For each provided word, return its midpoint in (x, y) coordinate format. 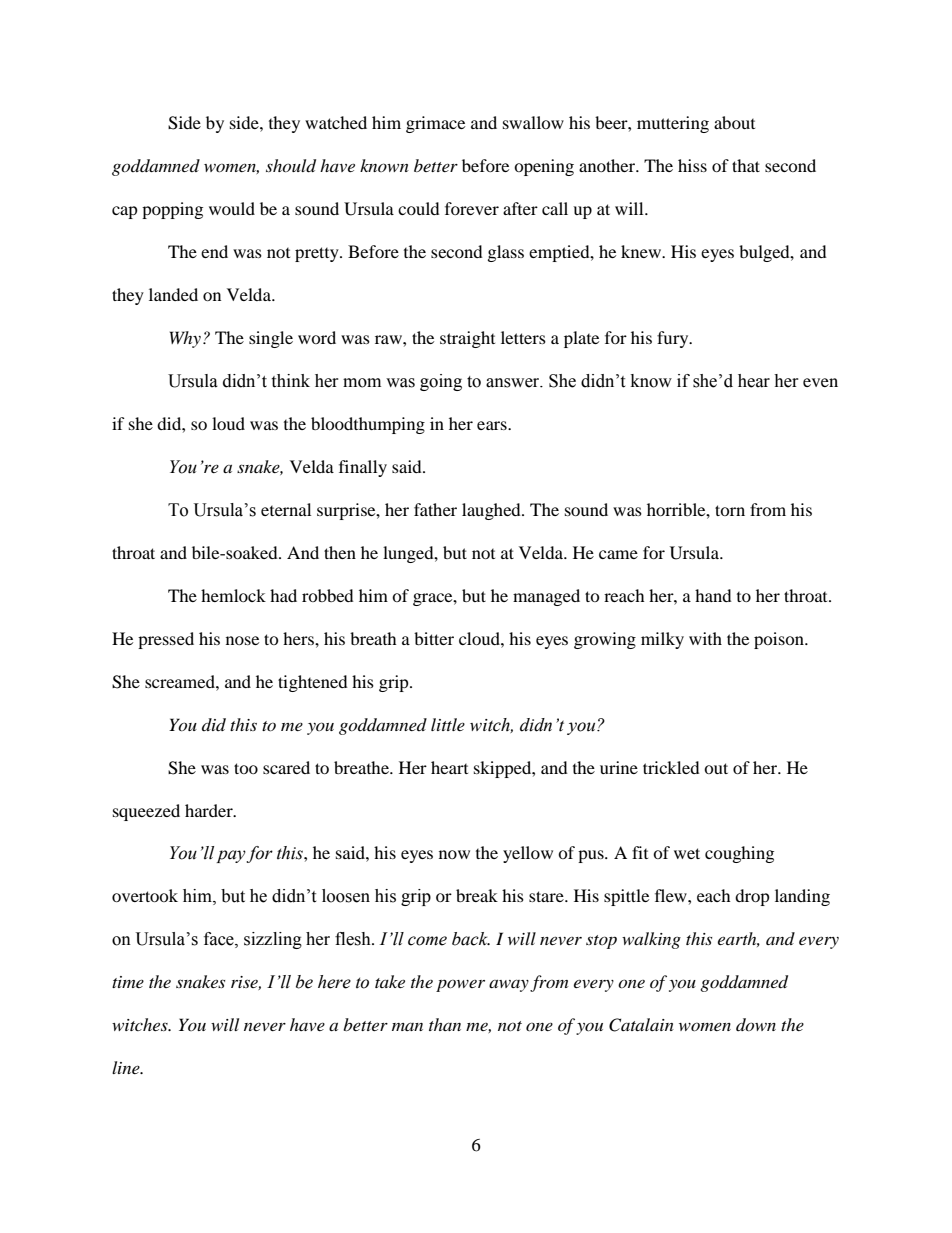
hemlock (233, 595)
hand (713, 595)
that (746, 165)
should (291, 166)
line (127, 1067)
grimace (435, 124)
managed (546, 597)
